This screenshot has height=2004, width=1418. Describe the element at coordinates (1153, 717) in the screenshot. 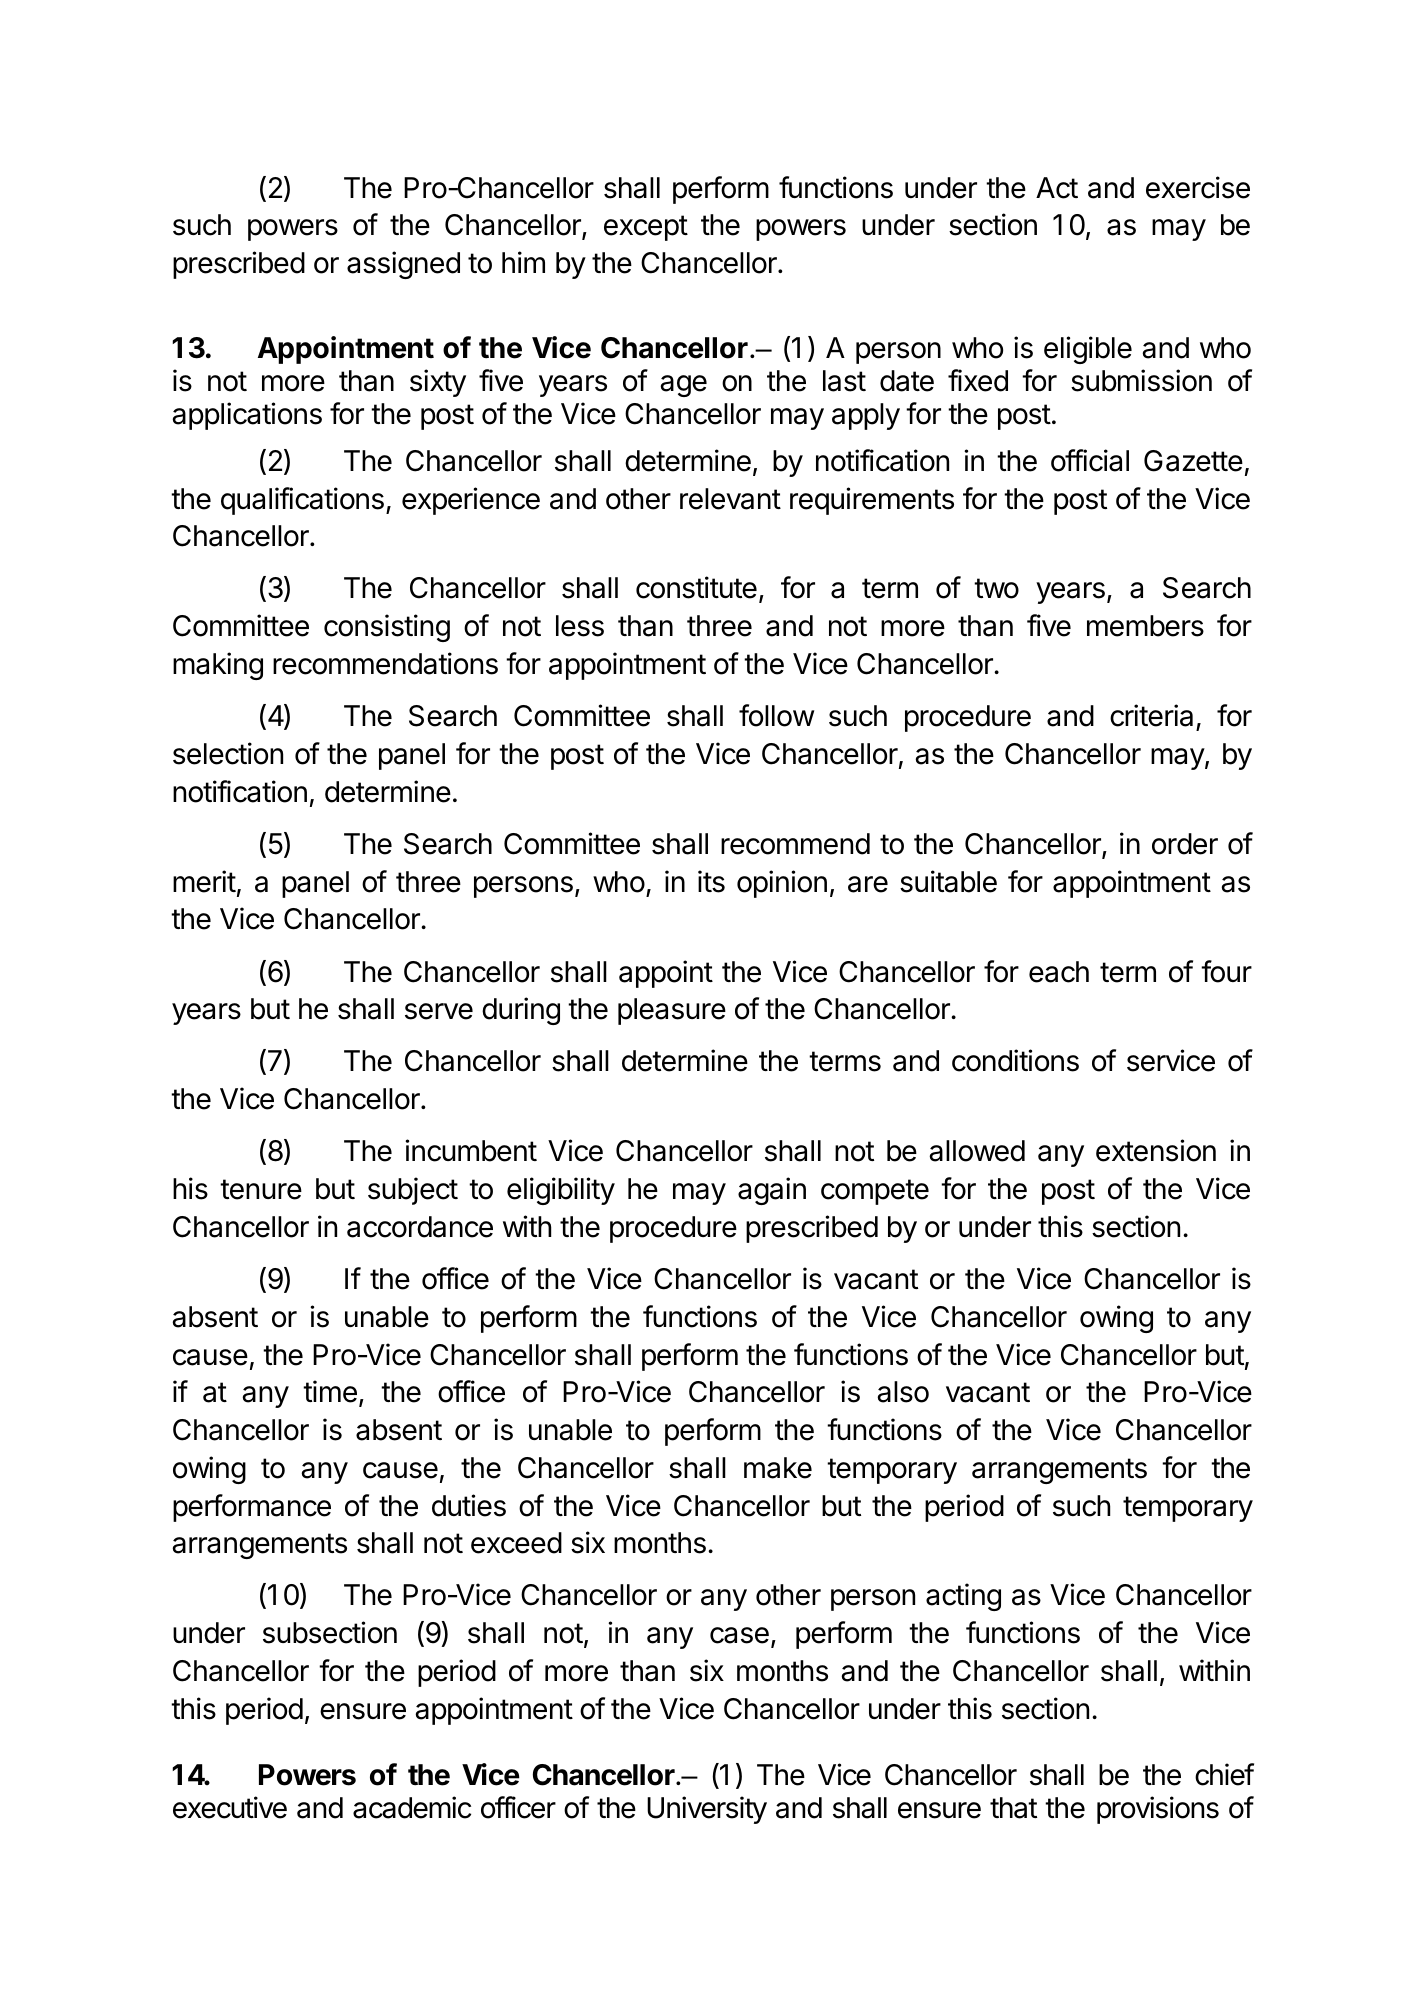

I see `criteria` at that location.
